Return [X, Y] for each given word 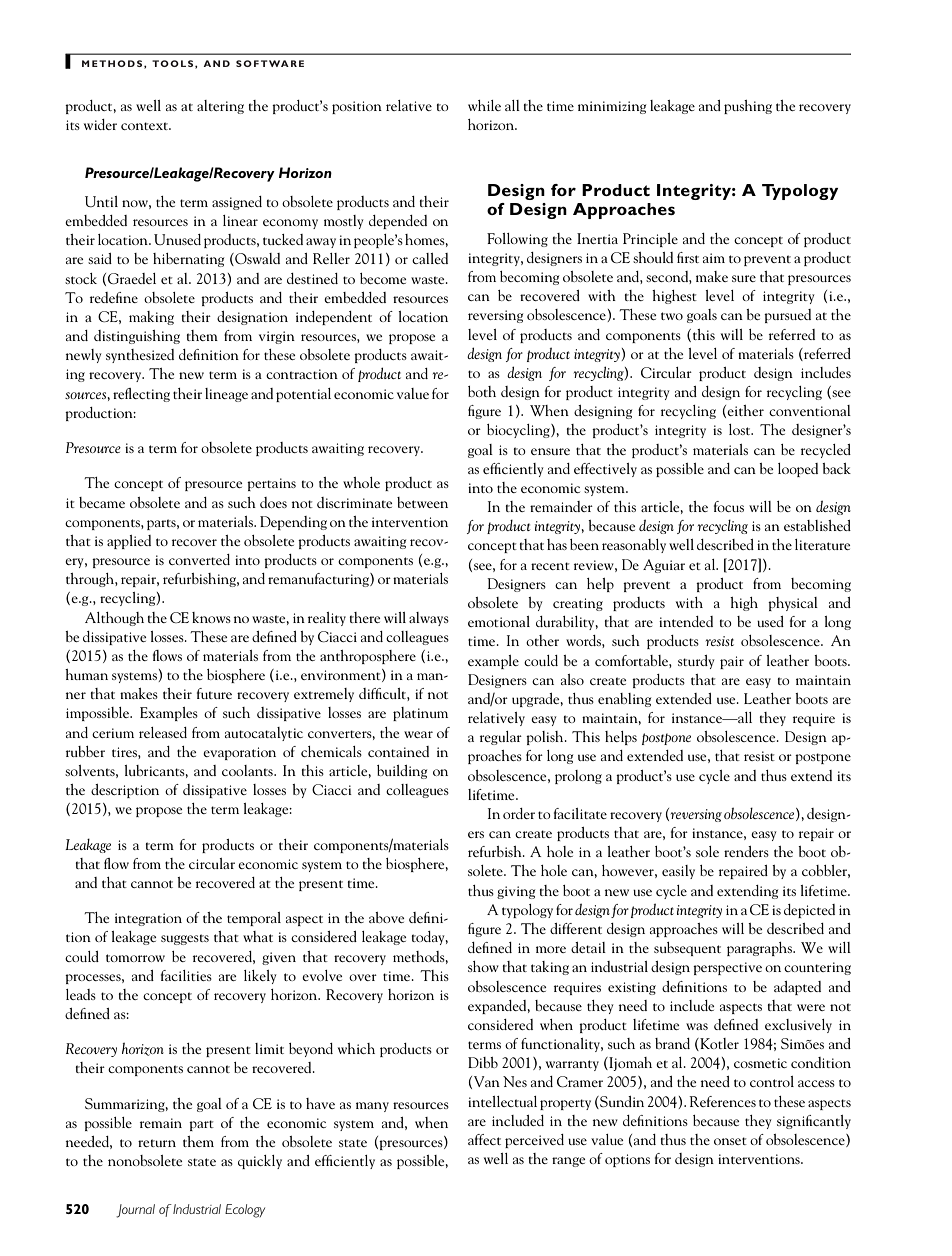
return [157, 1143]
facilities [186, 975]
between [422, 502]
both [482, 391]
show [483, 966]
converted [199, 559]
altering [220, 107]
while [484, 105]
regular [501, 738]
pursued [787, 316]
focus [729, 506]
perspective [727, 968]
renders [746, 851]
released [163, 732]
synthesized [140, 356]
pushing [748, 107]
